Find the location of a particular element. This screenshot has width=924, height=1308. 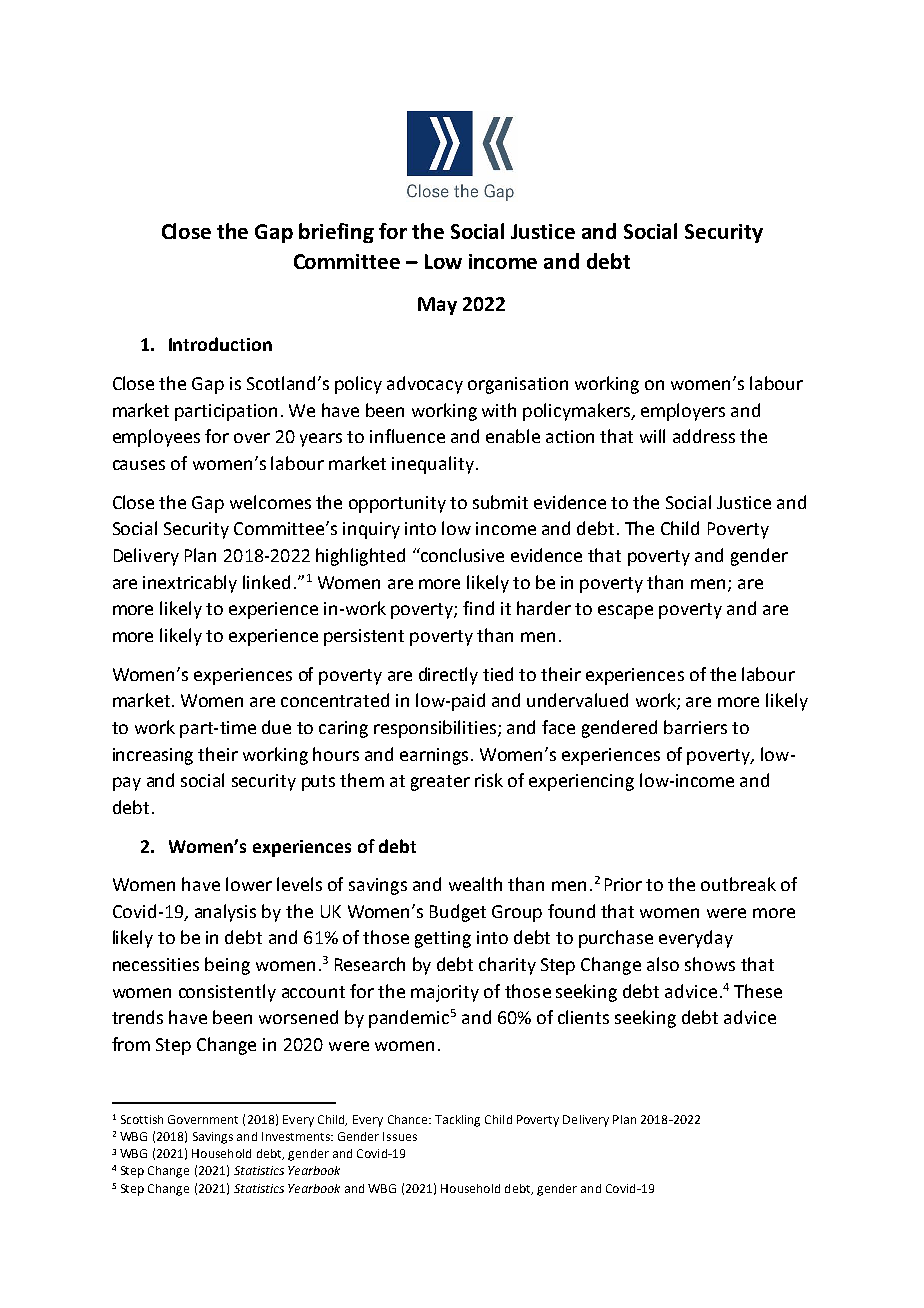

address is located at coordinates (704, 436).
